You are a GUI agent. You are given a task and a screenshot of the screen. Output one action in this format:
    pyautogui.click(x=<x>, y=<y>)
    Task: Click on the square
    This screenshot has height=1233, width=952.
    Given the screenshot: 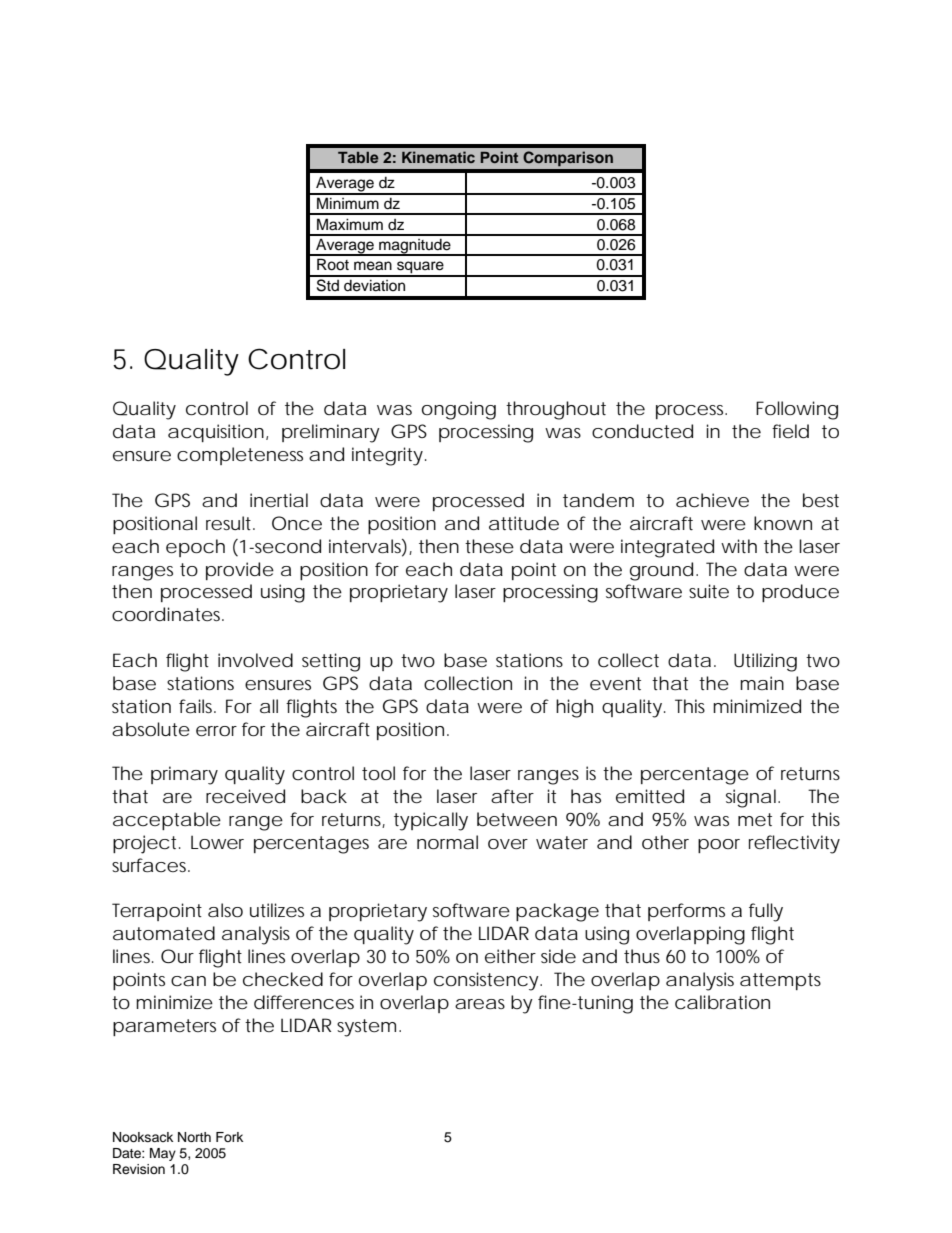 What is the action you would take?
    pyautogui.click(x=420, y=268)
